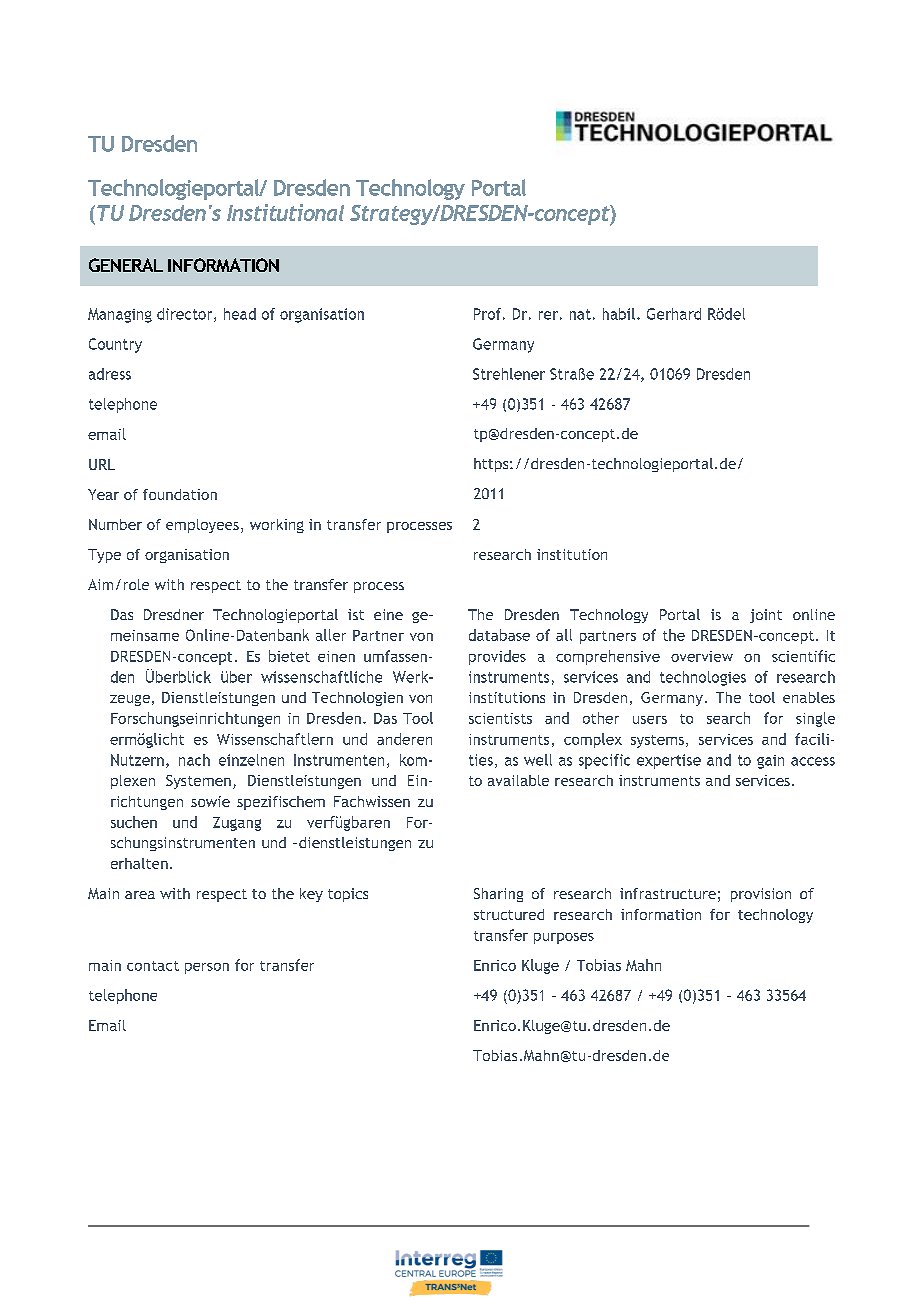 This screenshot has height=1308, width=924. What do you see at coordinates (194, 760) in the screenshot?
I see `nach` at bounding box center [194, 760].
